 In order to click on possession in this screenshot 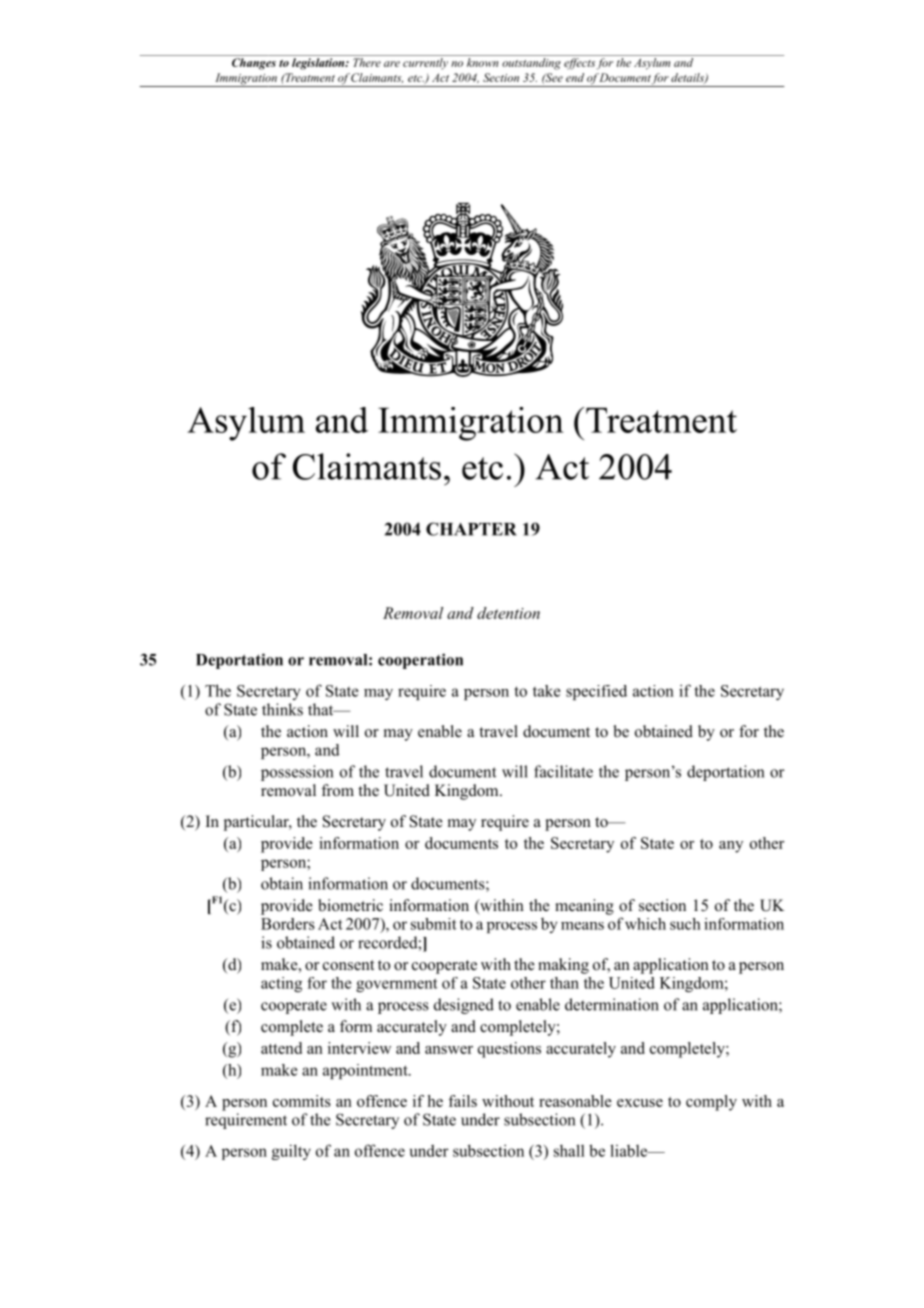, I will do `click(297, 773)`.
